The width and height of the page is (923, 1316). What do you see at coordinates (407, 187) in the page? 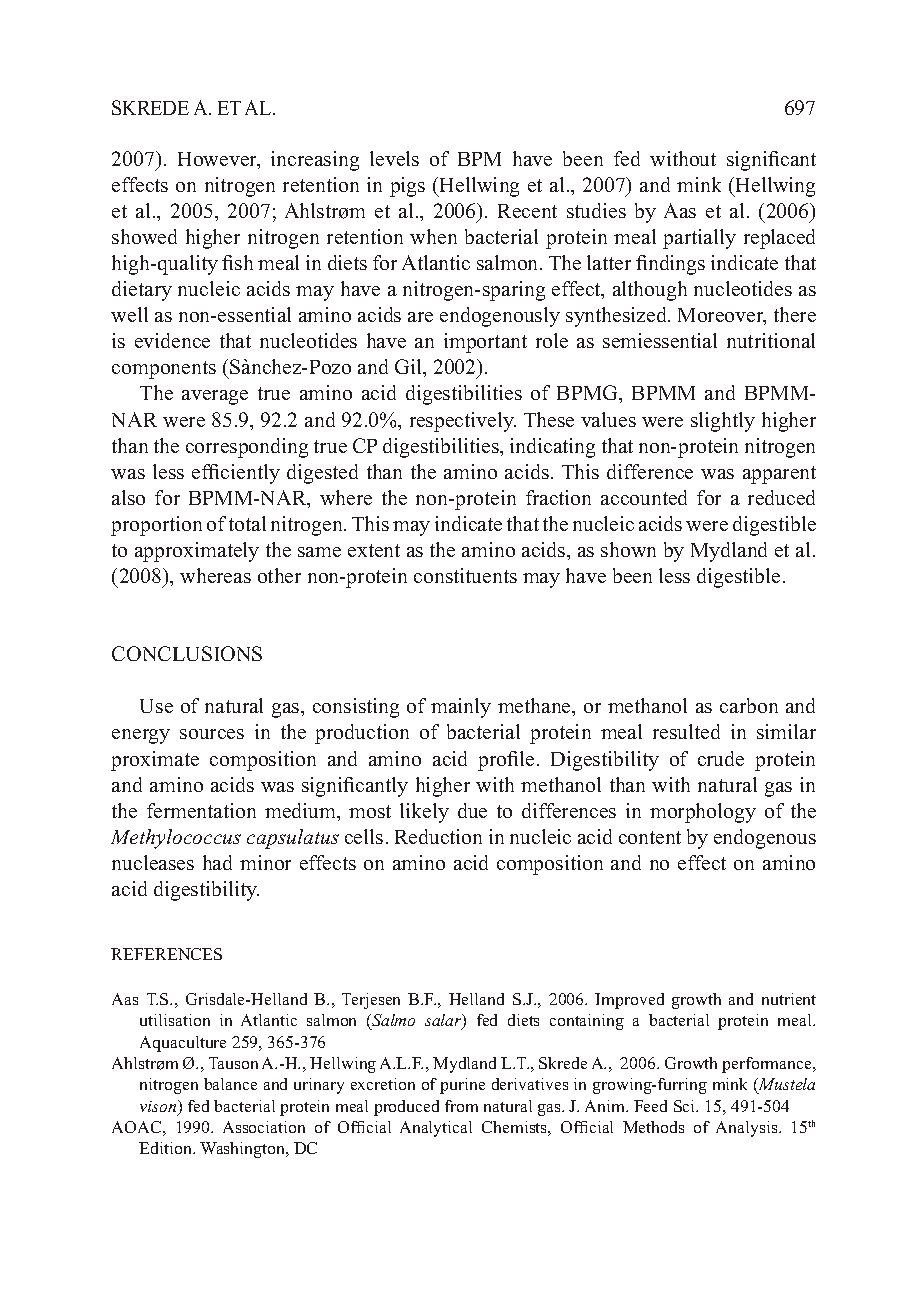
I see `pigs` at bounding box center [407, 187].
